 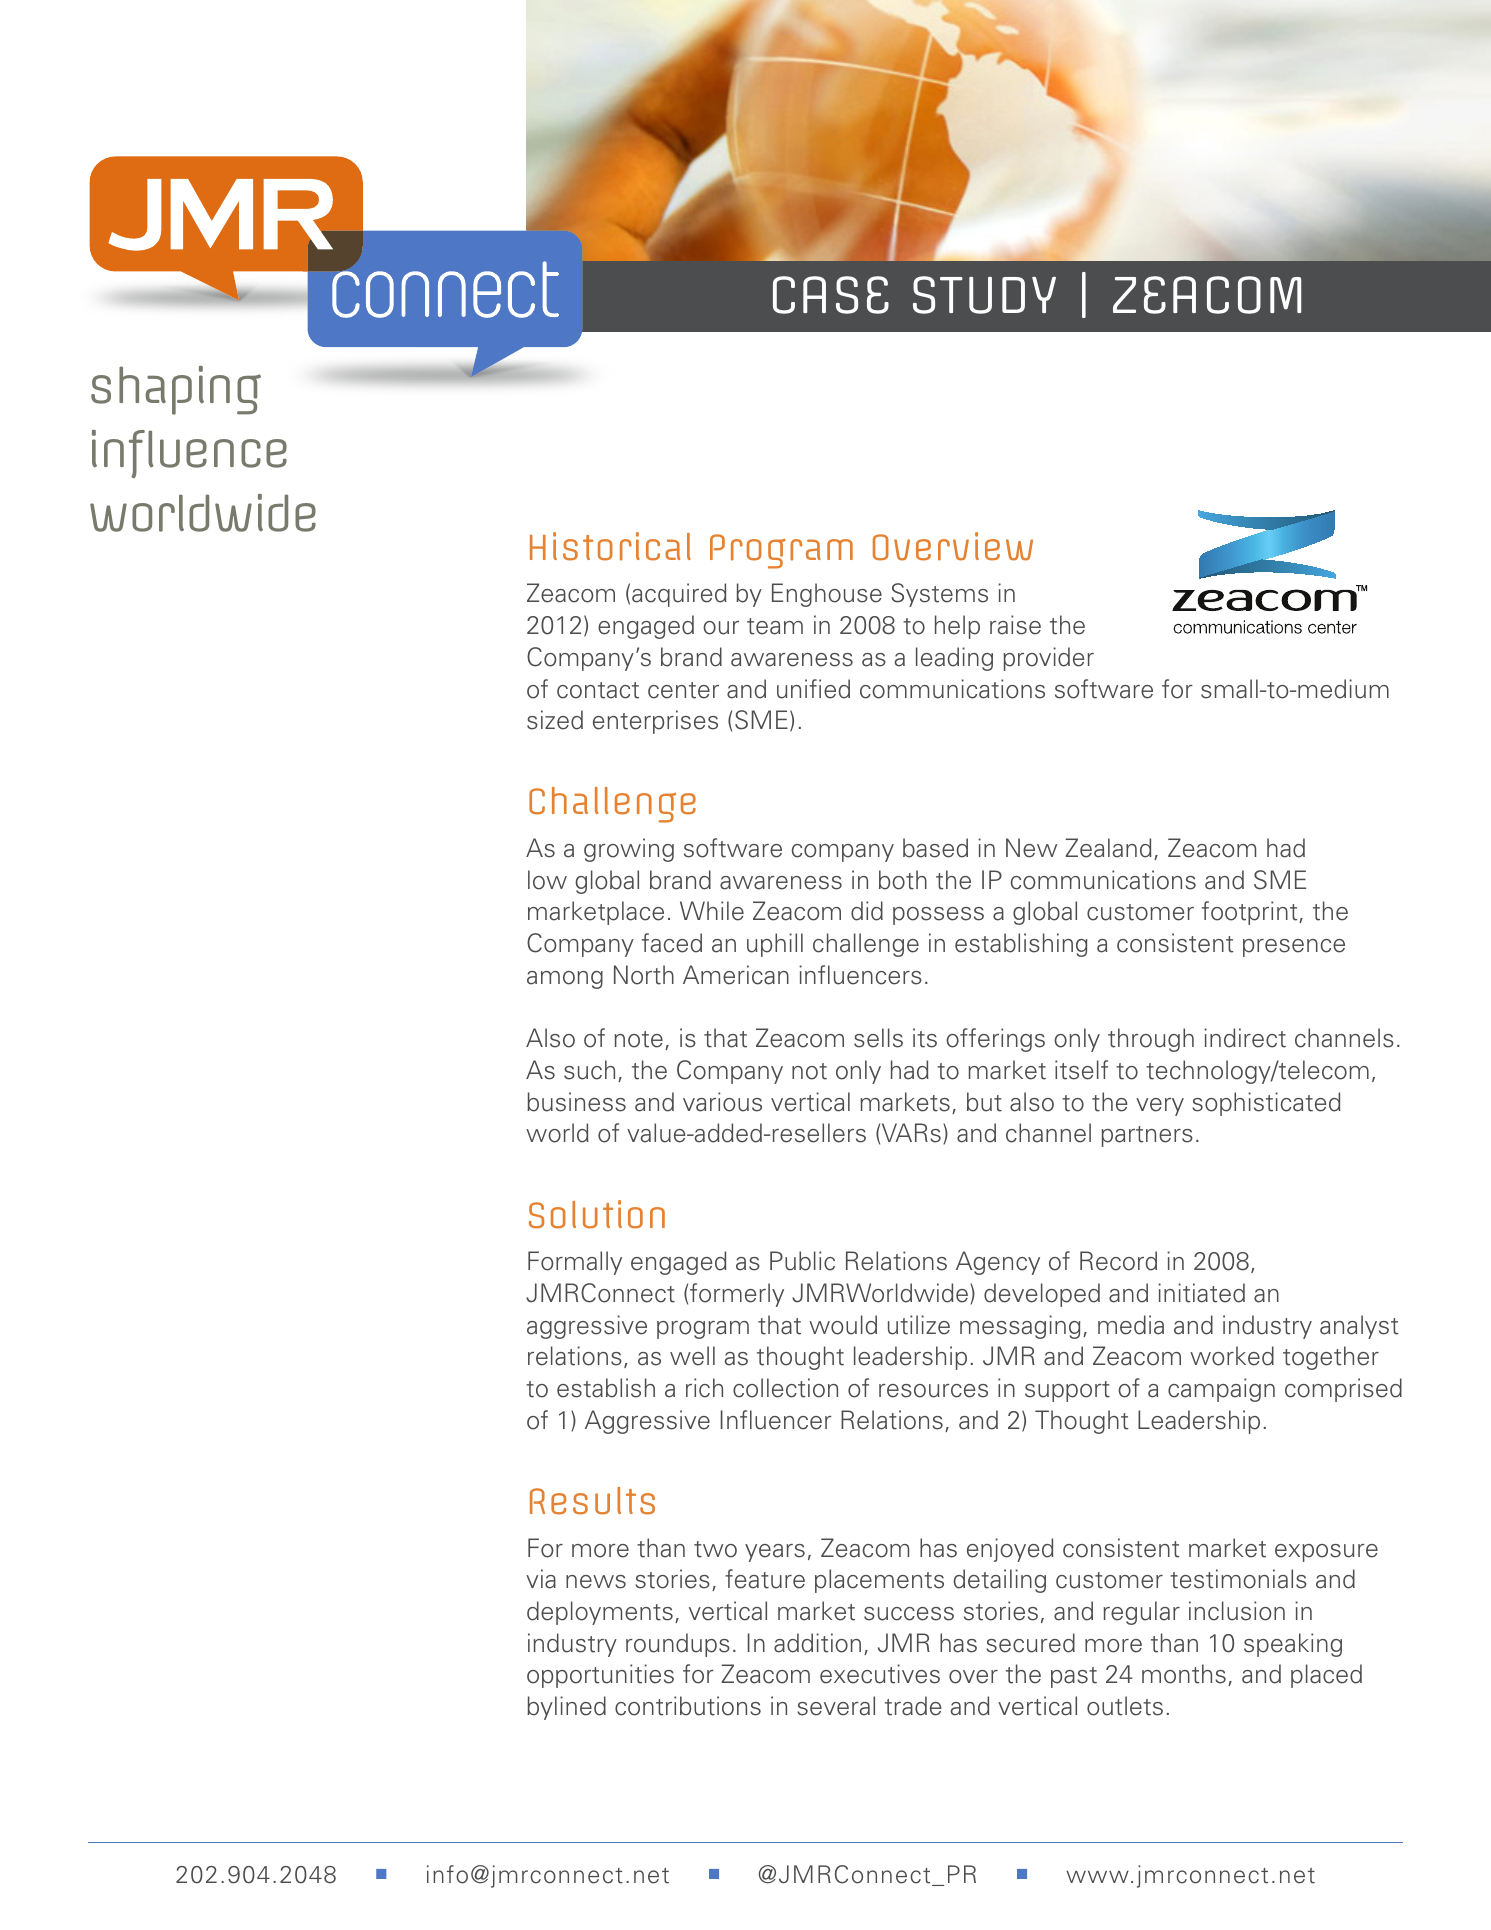 What do you see at coordinates (802, 1261) in the screenshot?
I see `Public` at bounding box center [802, 1261].
